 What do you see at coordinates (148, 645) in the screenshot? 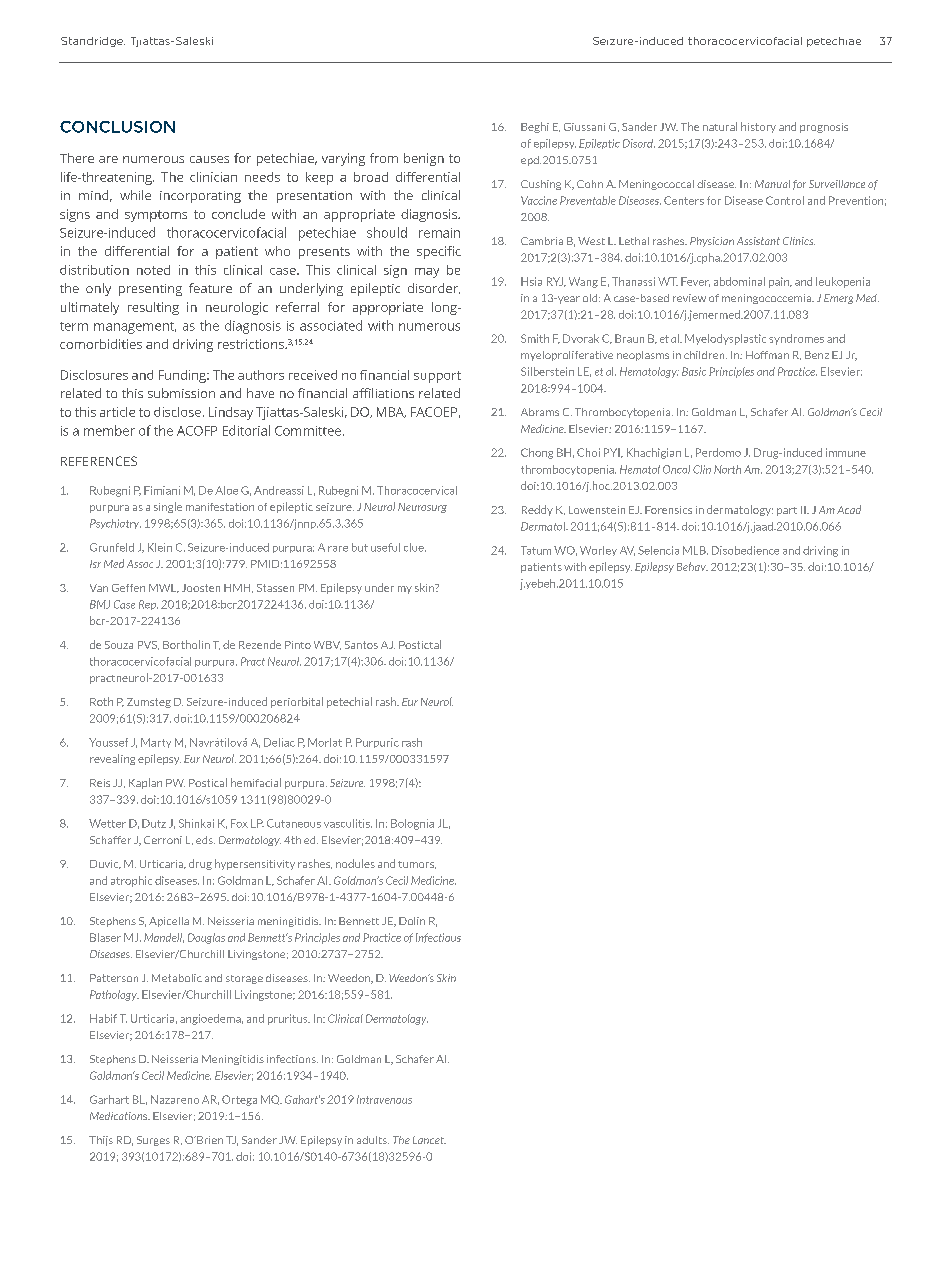
I see `PVS` at bounding box center [148, 645].
